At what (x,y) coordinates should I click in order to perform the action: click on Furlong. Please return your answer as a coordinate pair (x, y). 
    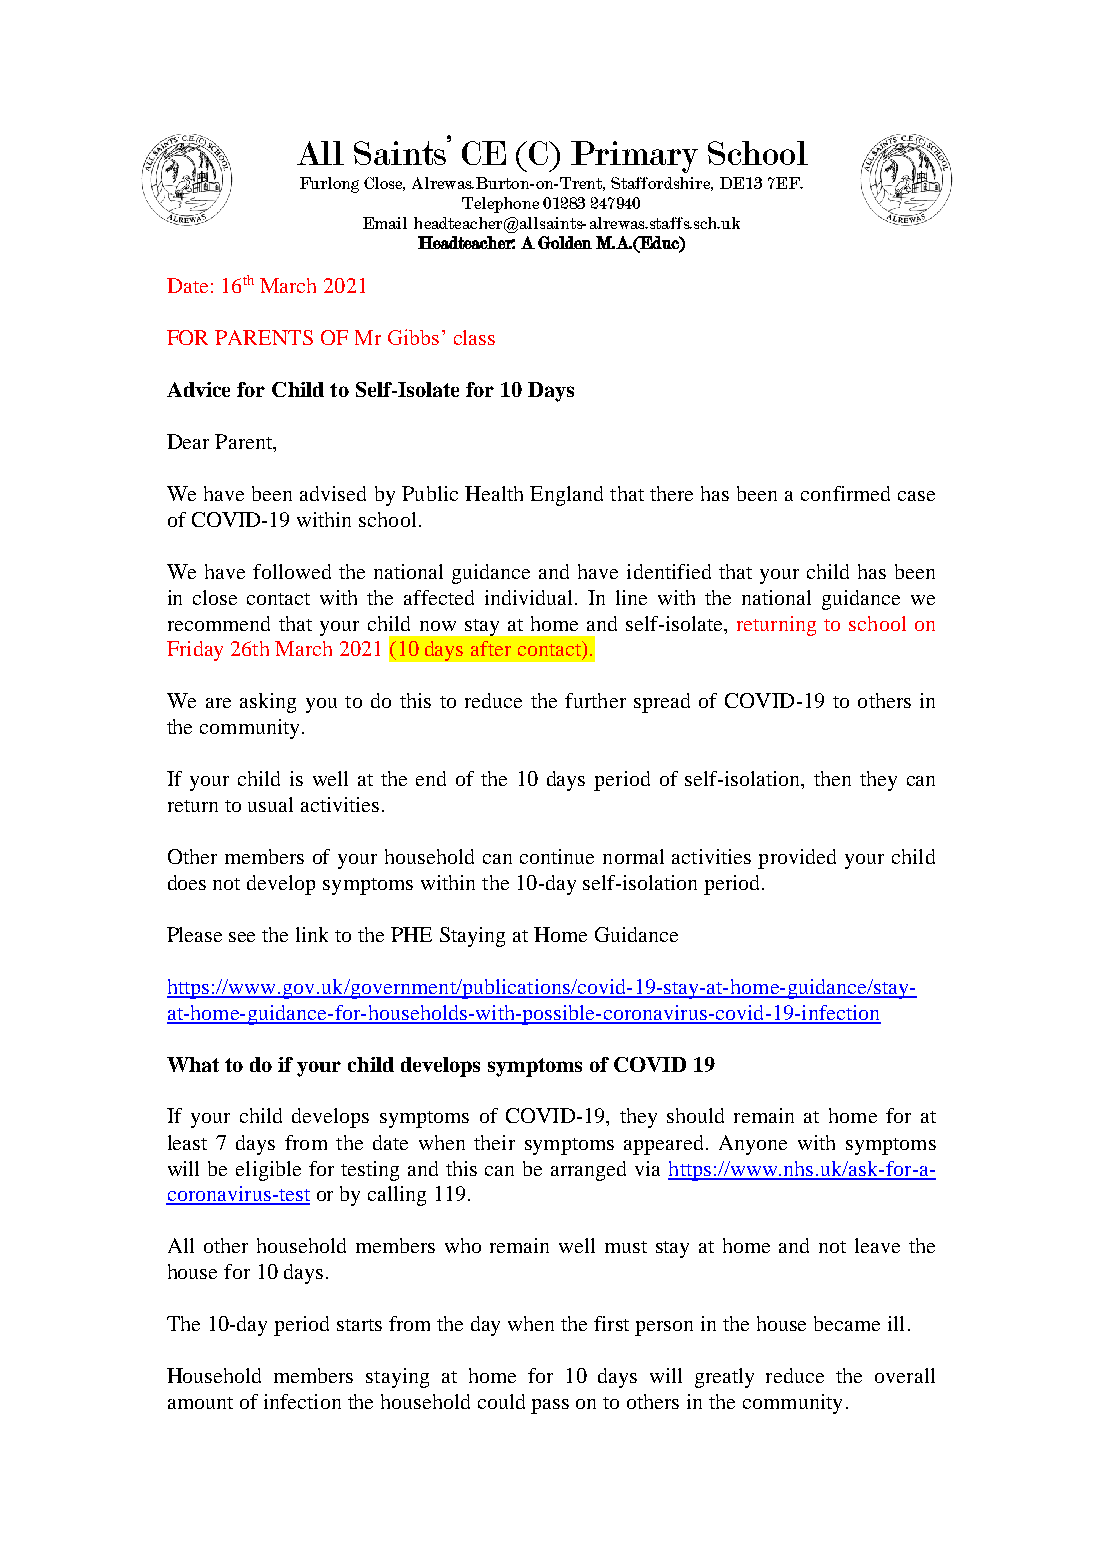
    Looking at the image, I should click on (329, 185).
